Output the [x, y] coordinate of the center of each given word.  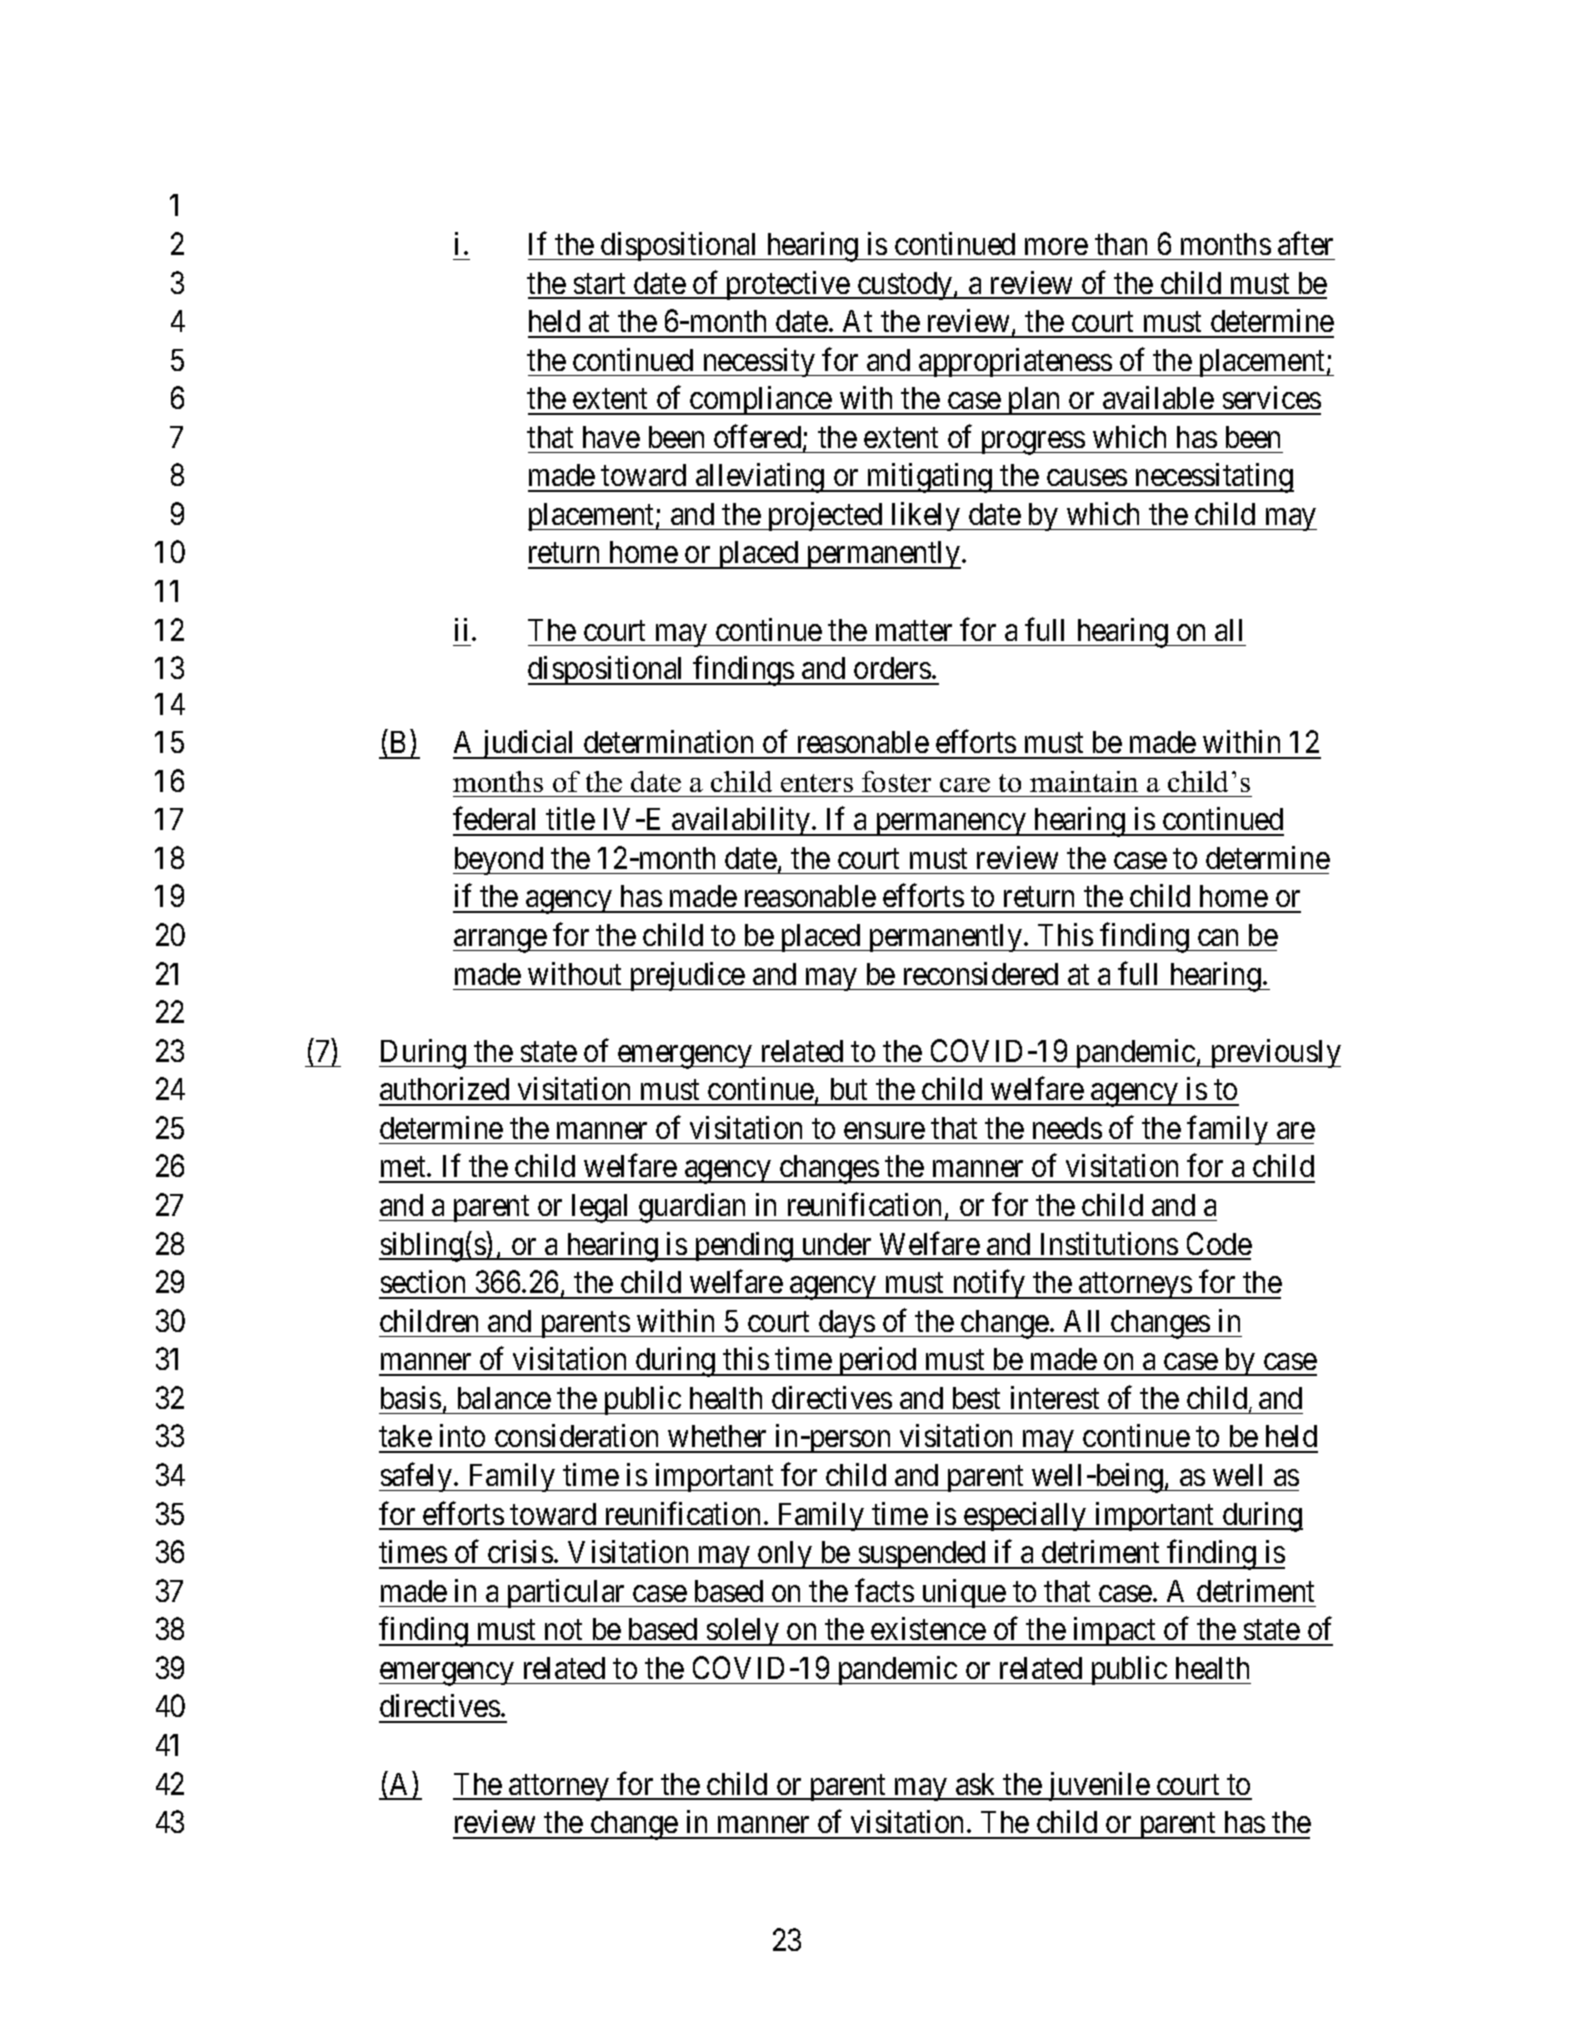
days [846, 1324]
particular [566, 1593]
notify [989, 1284]
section [423, 1281]
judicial [528, 744]
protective [787, 285]
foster [896, 781]
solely [743, 1632]
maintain [1084, 781]
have [611, 437]
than [1121, 244]
